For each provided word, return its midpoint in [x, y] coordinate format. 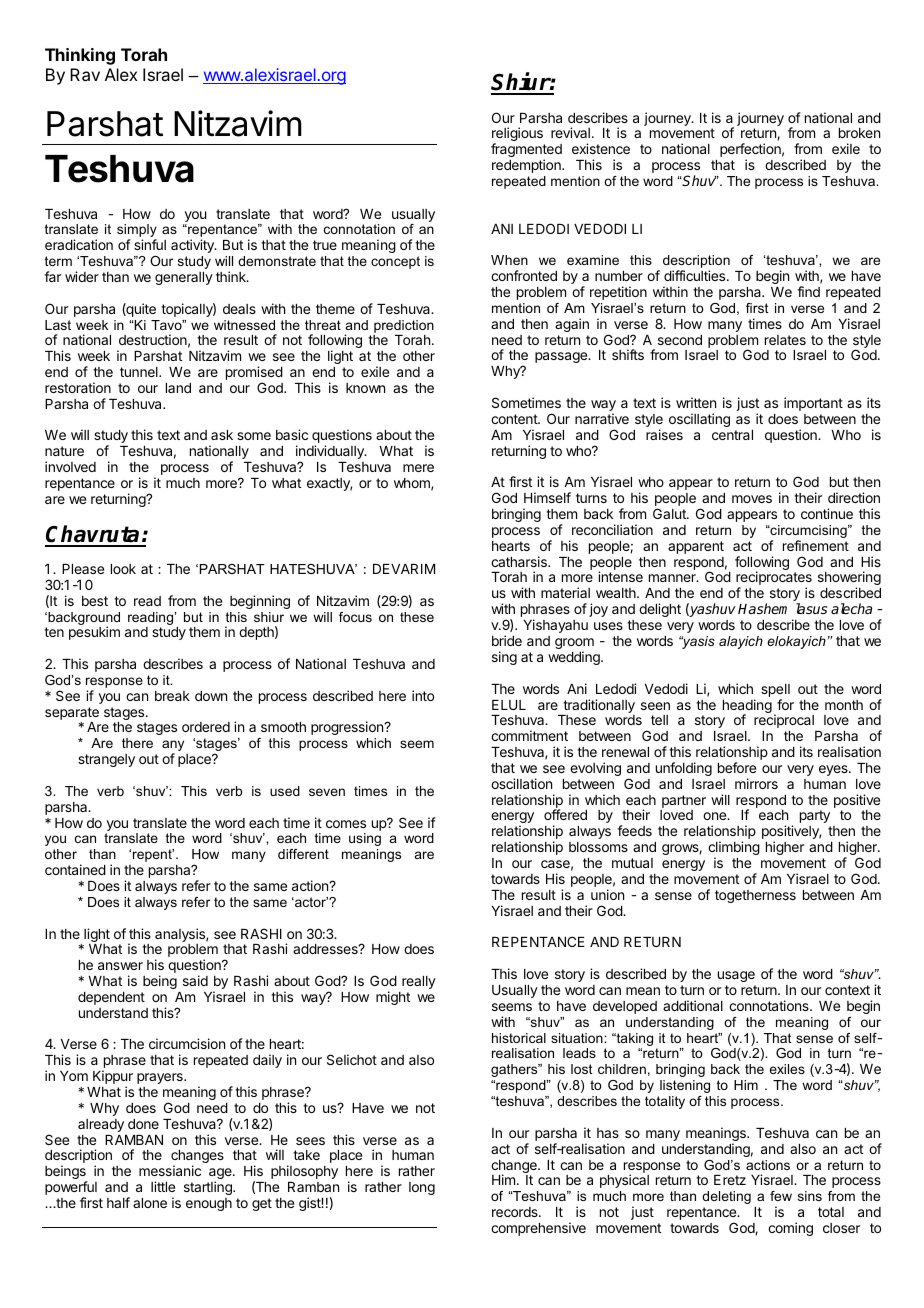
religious [517, 135]
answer [120, 966]
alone [150, 1203]
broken [859, 133]
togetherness [755, 896]
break [172, 696]
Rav [85, 74]
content [515, 419]
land [178, 388]
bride [507, 640]
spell [775, 692]
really [419, 982]
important [813, 404]
